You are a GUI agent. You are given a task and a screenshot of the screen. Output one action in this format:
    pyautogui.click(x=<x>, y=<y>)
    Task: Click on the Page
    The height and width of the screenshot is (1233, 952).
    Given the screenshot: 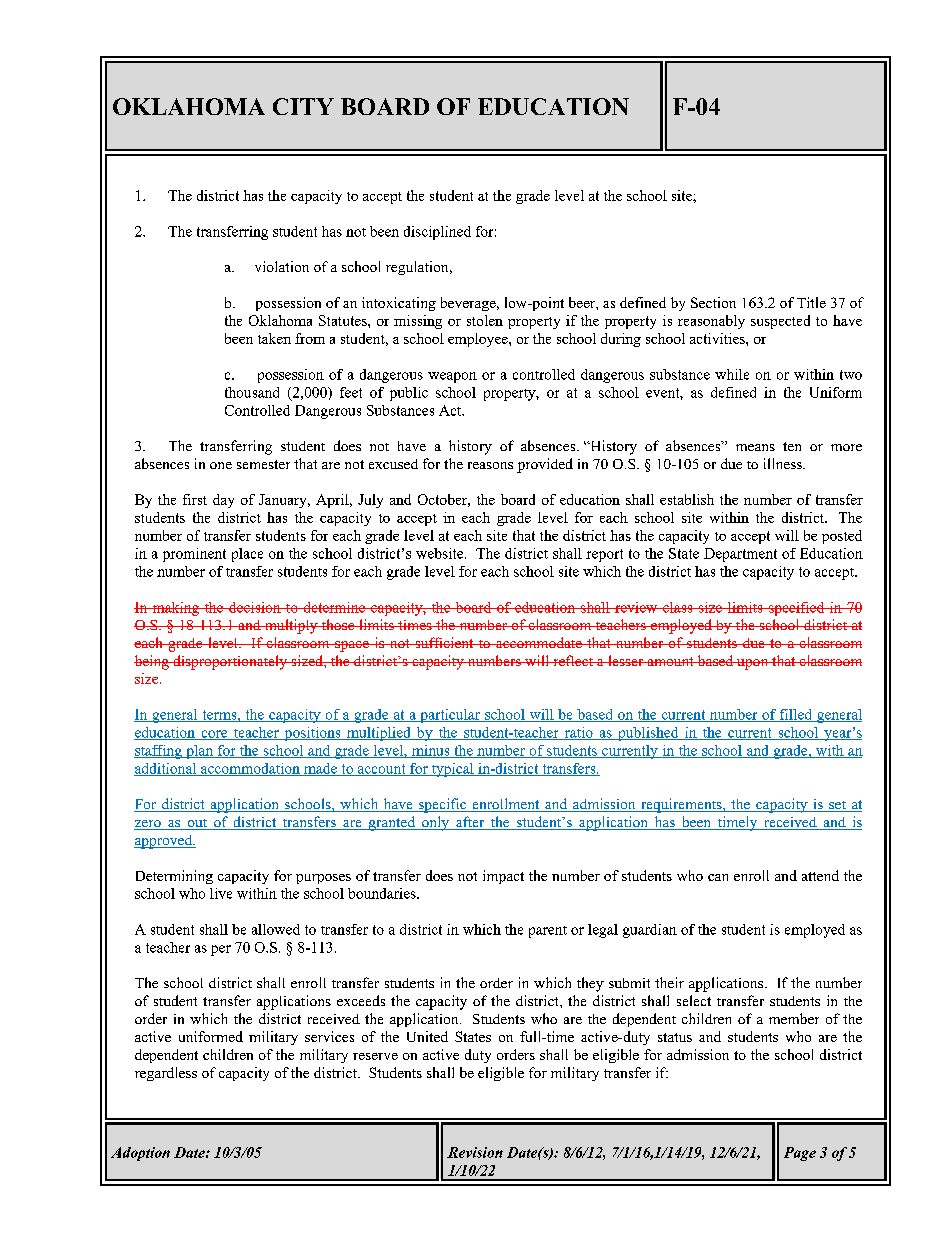 What is the action you would take?
    pyautogui.click(x=800, y=1154)
